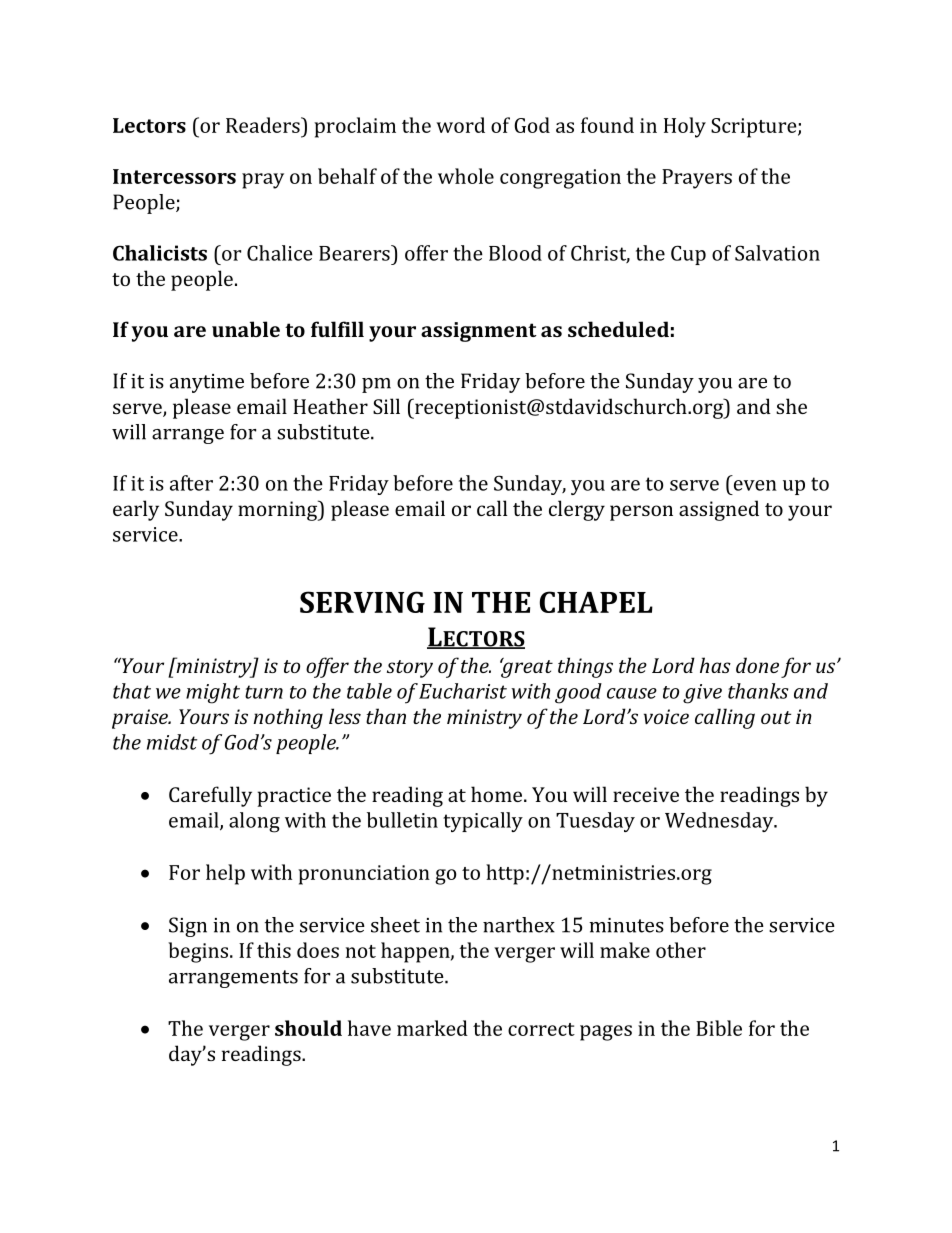 Image resolution: width=952 pixels, height=1233 pixels. Describe the element at coordinates (666, 716) in the screenshot. I see `voice` at that location.
